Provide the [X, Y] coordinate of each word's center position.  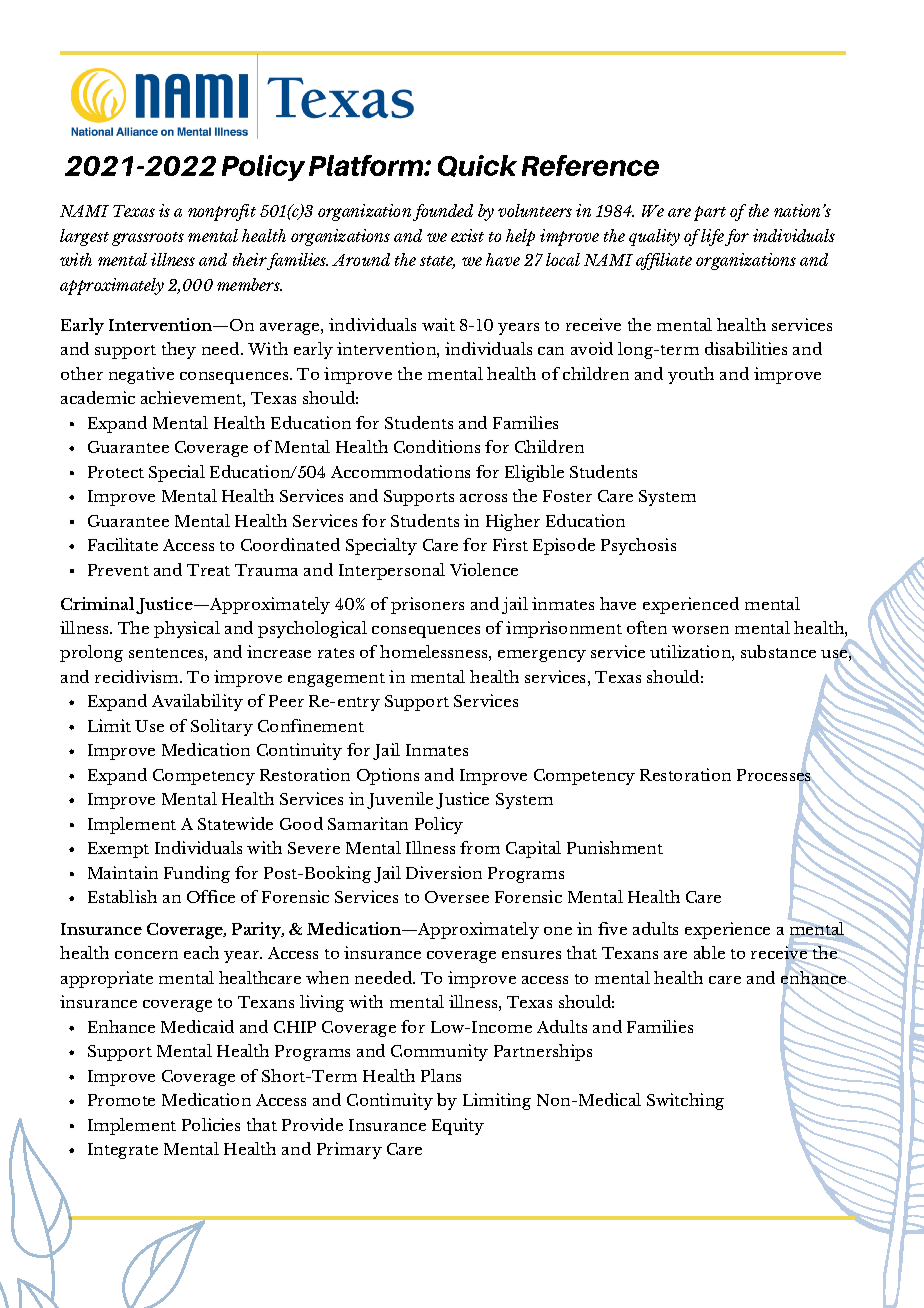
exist [467, 235]
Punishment [615, 847]
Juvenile [400, 800]
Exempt [118, 850]
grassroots [148, 239]
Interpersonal [392, 571]
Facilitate [123, 544]
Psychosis [638, 546]
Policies [211, 1124]
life [712, 237]
